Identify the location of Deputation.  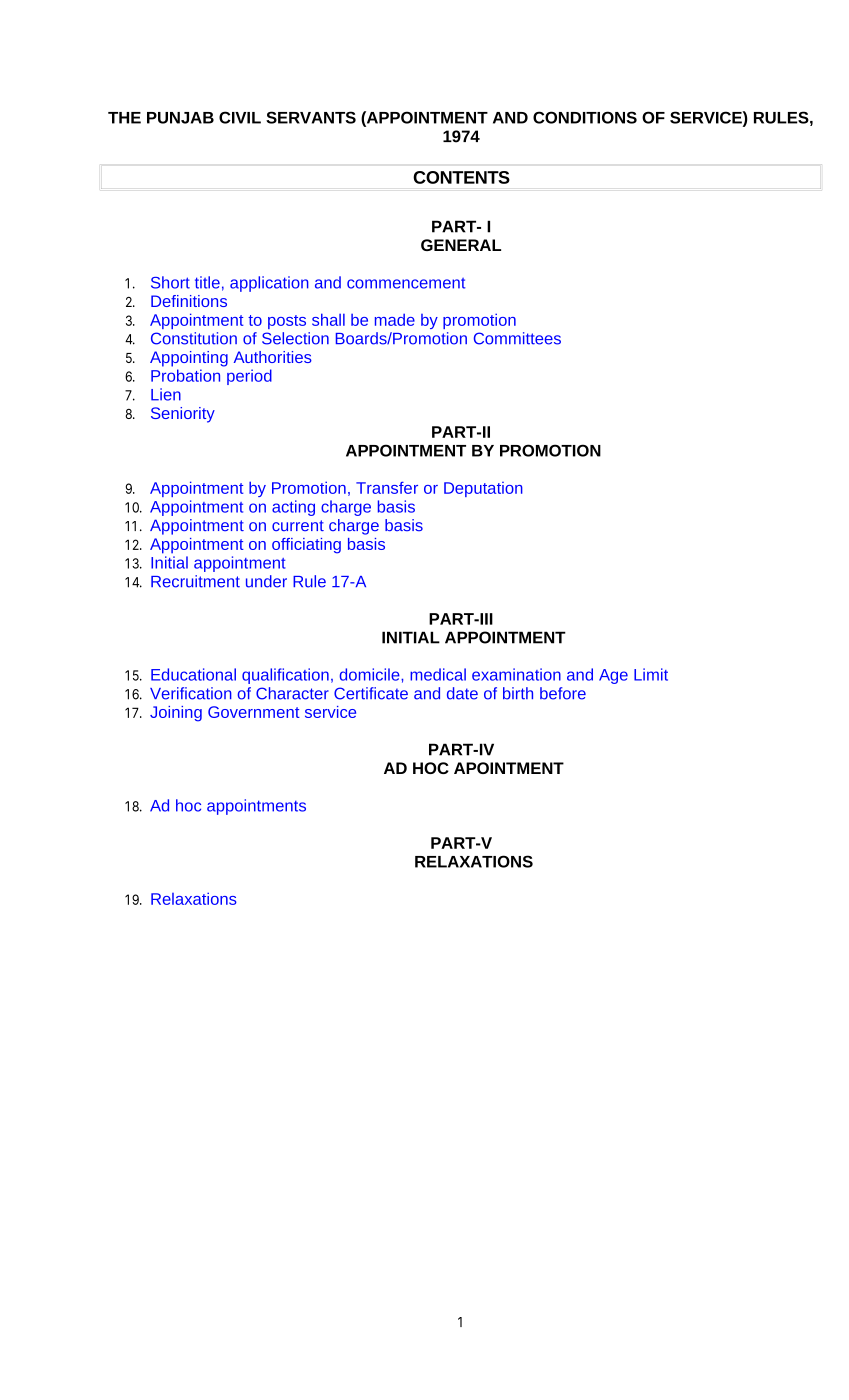
(483, 489).
